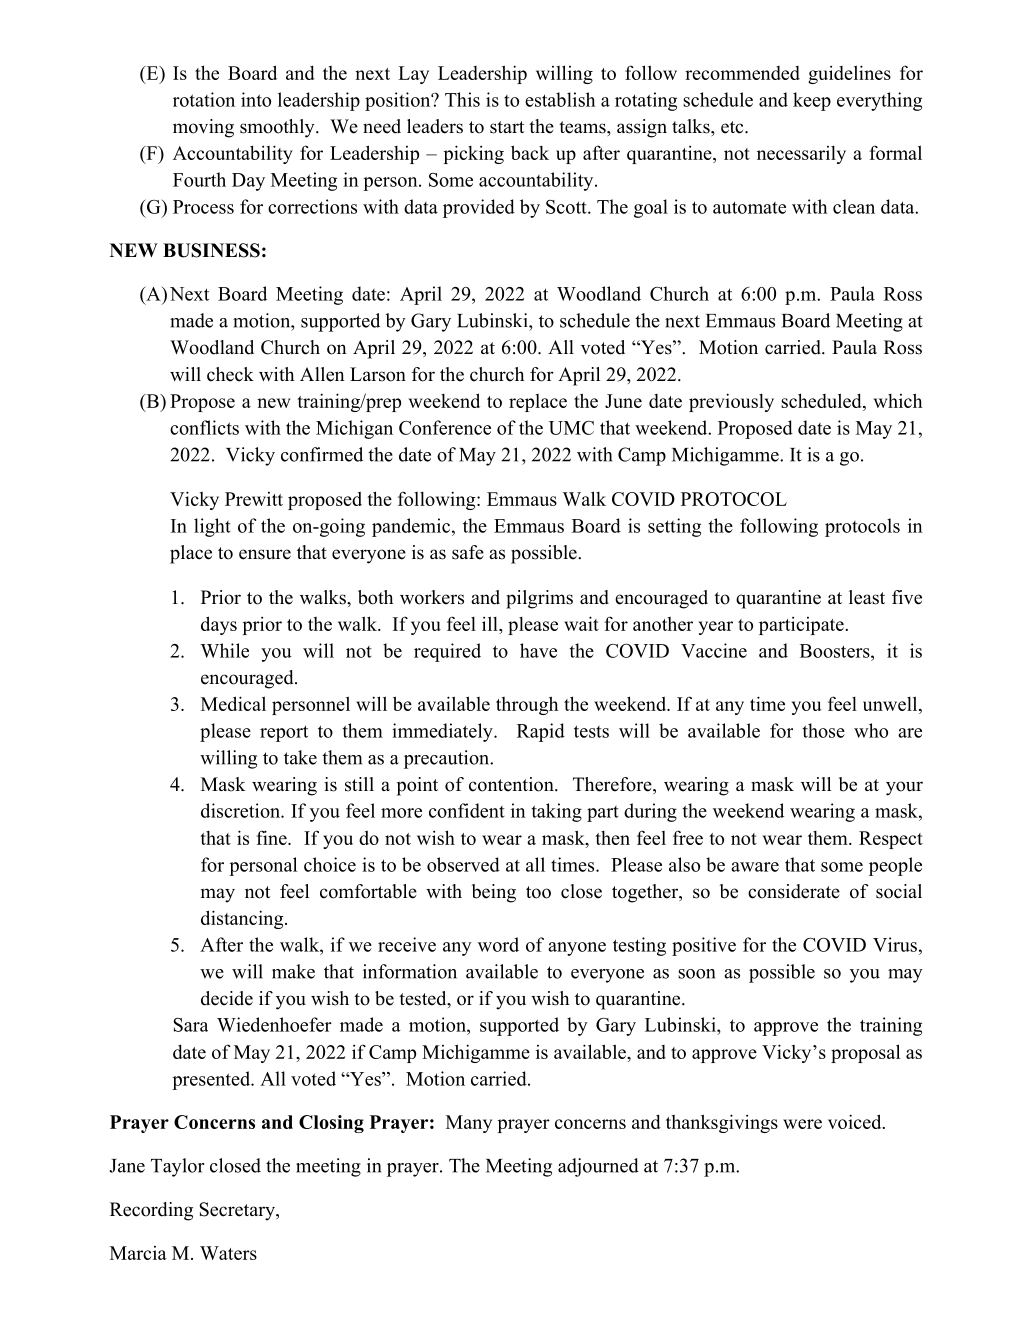  Describe the element at coordinates (498, 944) in the image. I see `word` at that location.
